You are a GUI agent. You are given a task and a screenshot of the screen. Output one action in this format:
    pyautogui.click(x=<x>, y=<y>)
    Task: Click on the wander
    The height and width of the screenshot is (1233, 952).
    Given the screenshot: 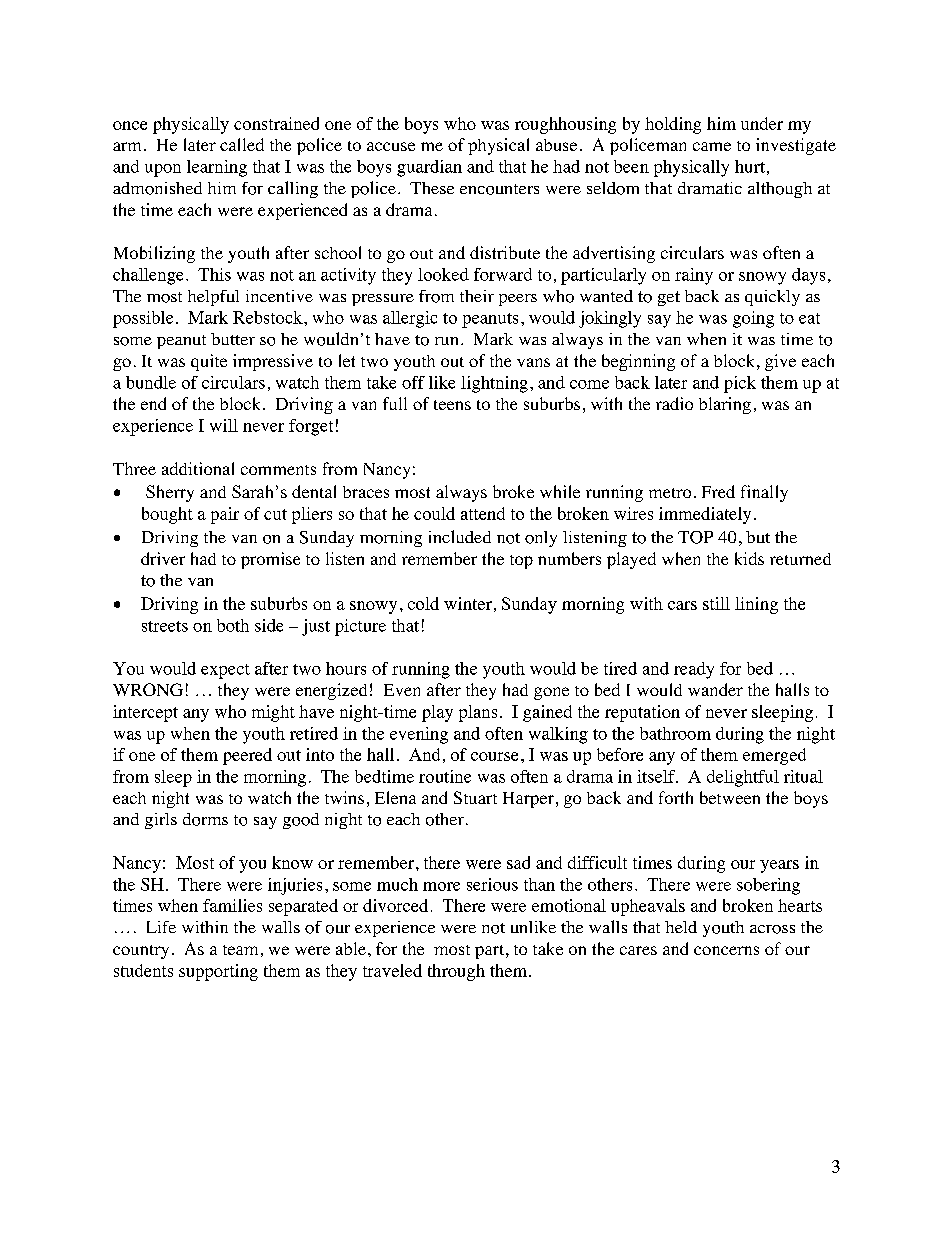 What is the action you would take?
    pyautogui.click(x=715, y=689)
